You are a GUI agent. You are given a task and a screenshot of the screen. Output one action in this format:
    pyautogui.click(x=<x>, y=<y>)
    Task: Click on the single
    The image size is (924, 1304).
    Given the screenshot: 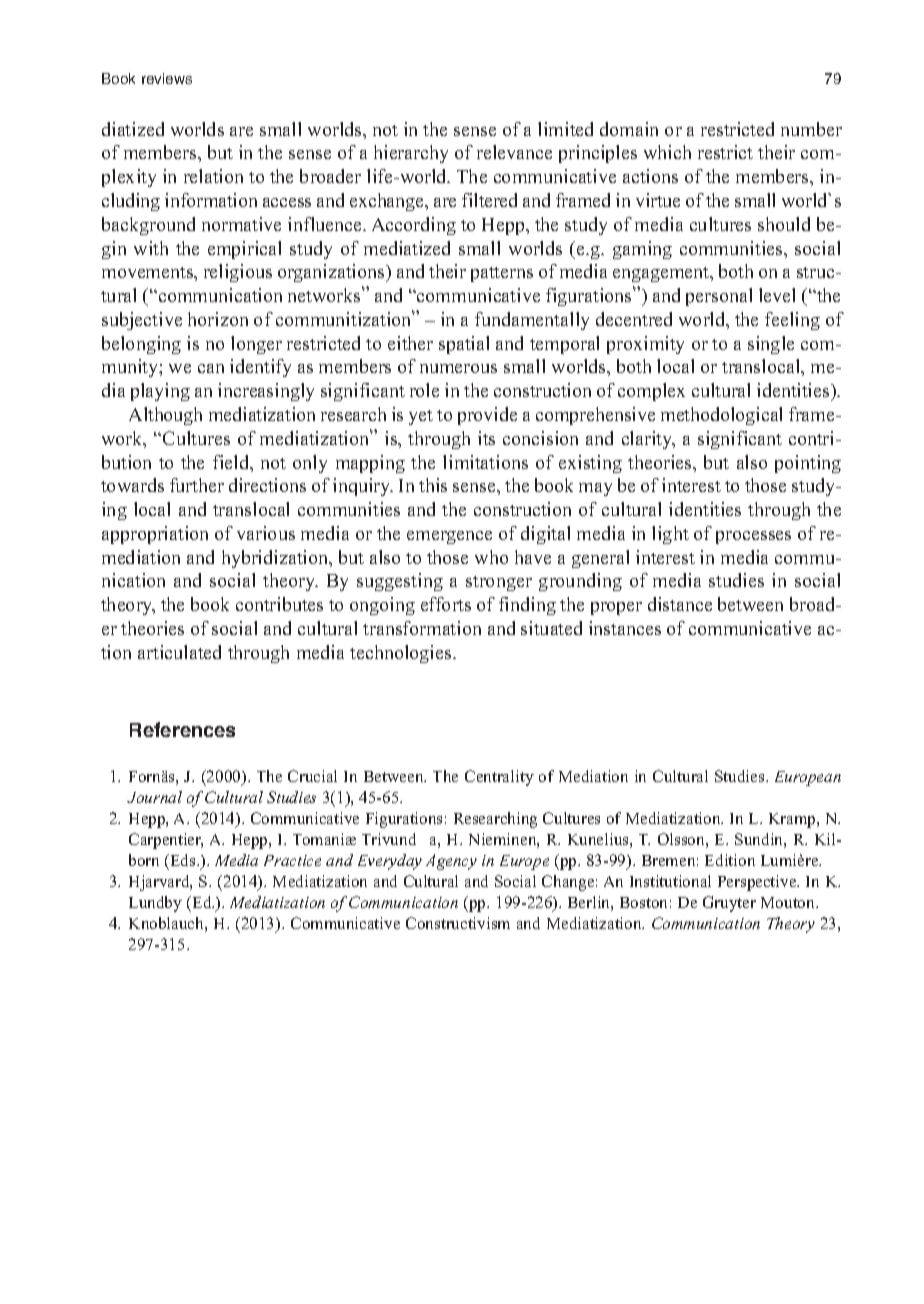 What is the action you would take?
    pyautogui.click(x=771, y=345)
